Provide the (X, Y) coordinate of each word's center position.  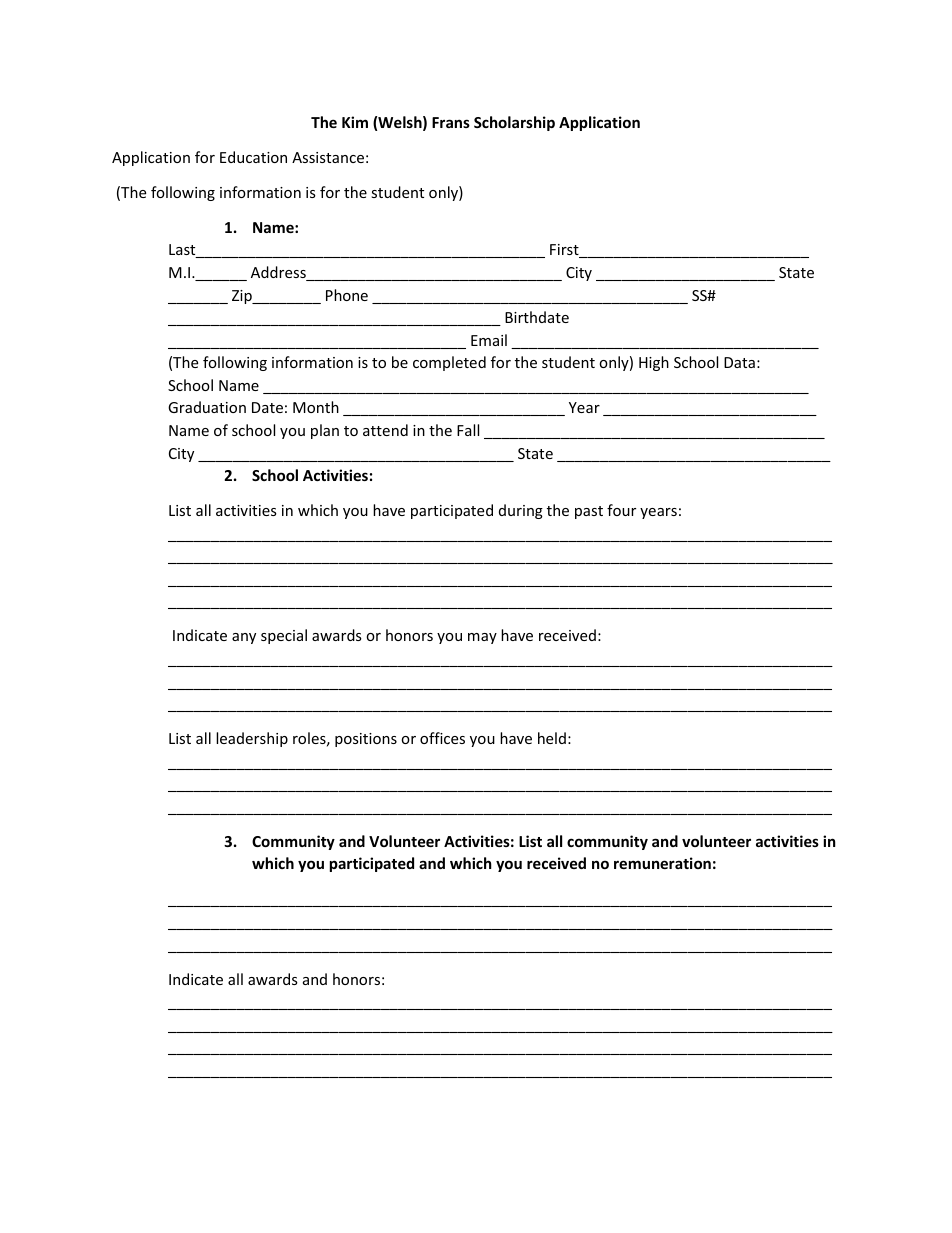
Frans (451, 122)
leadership (252, 739)
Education (253, 157)
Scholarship (514, 123)
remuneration (662, 863)
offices (442, 738)
